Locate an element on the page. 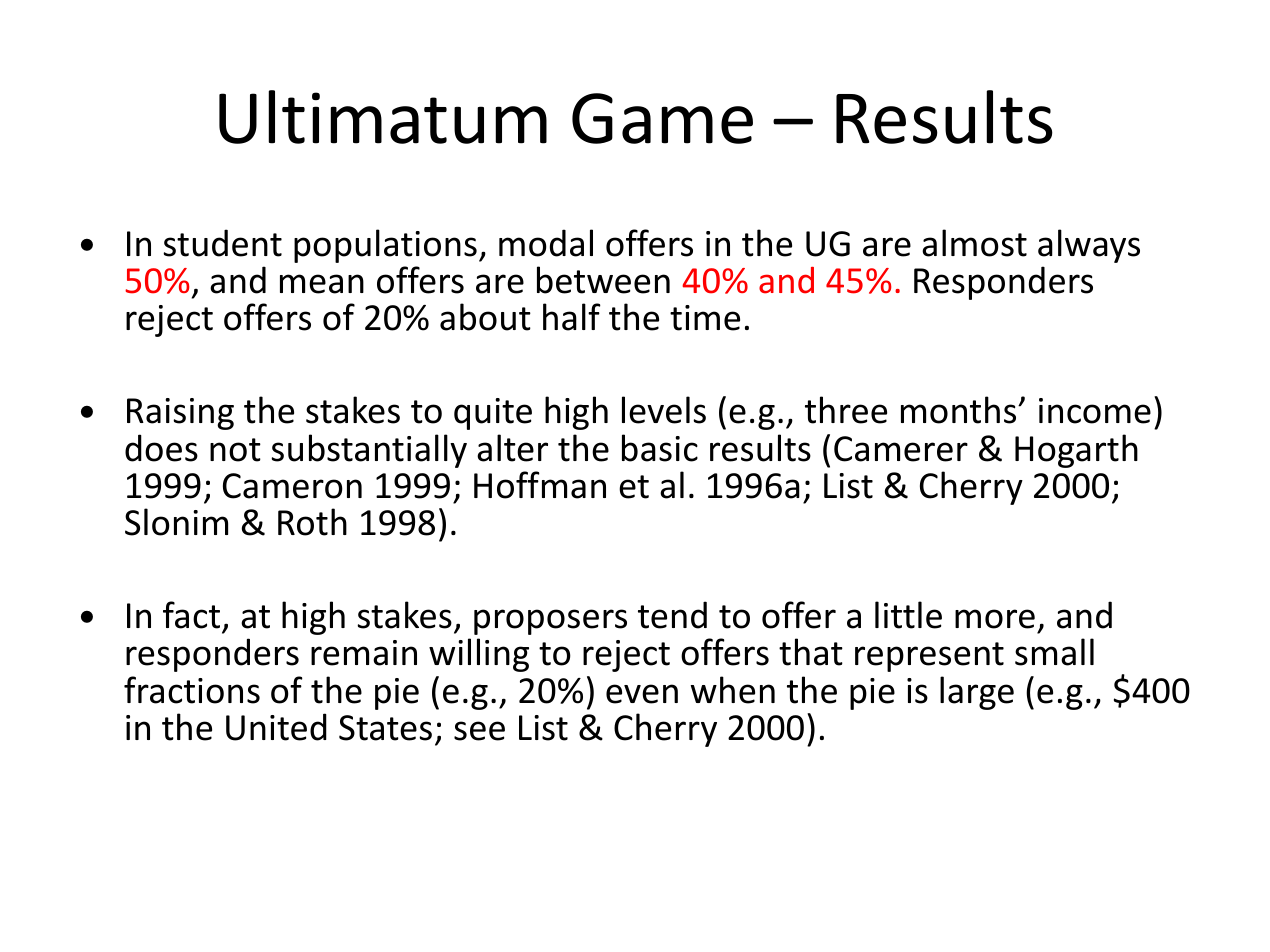 This image has width=1270, height=952. United is located at coordinates (276, 727).
